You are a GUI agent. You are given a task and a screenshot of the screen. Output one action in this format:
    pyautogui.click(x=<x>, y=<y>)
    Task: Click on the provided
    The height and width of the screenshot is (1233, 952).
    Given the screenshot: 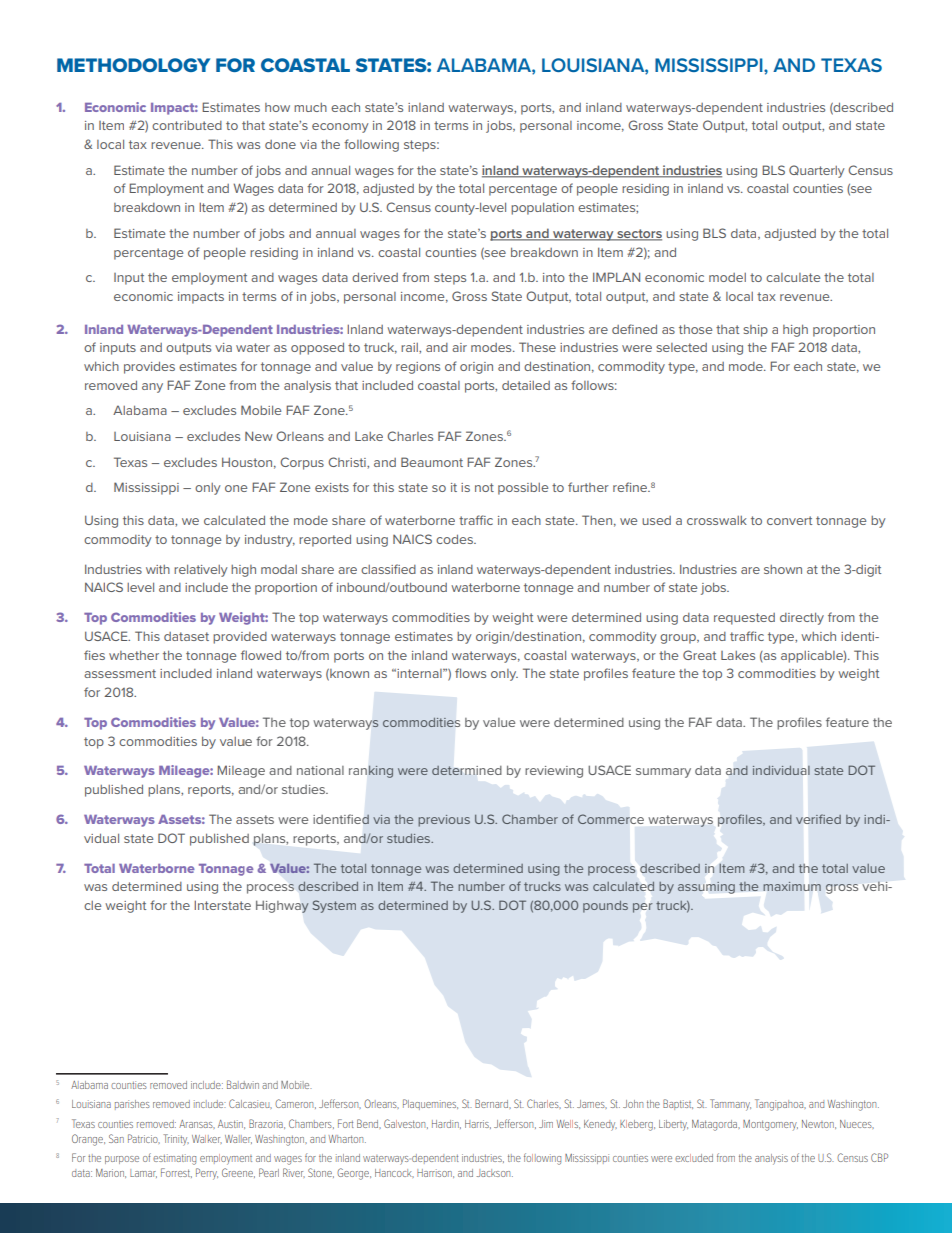 What is the action you would take?
    pyautogui.click(x=240, y=638)
